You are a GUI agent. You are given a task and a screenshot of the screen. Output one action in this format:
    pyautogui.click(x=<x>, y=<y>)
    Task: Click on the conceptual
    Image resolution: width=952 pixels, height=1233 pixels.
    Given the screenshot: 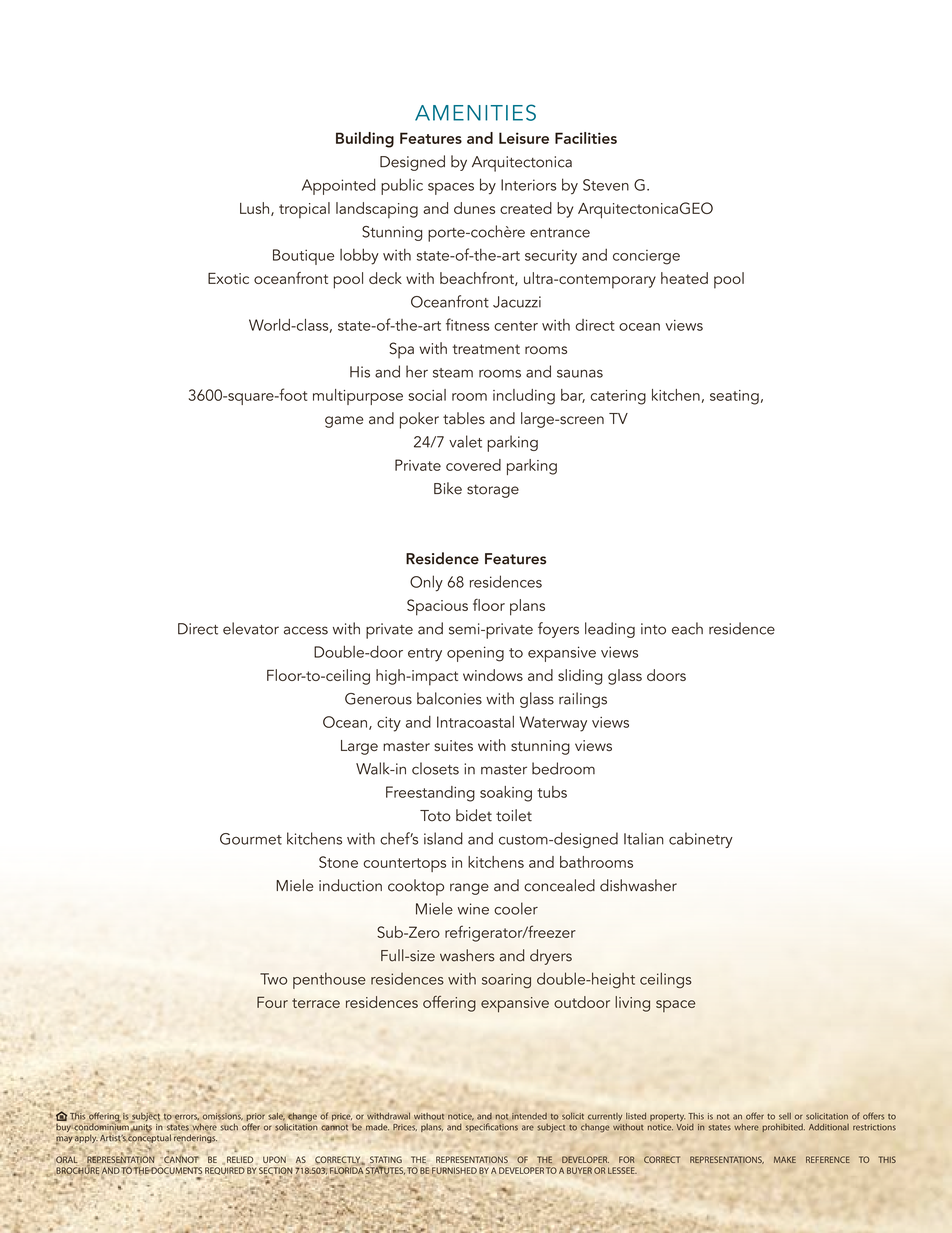 What is the action you would take?
    pyautogui.click(x=149, y=1137)
